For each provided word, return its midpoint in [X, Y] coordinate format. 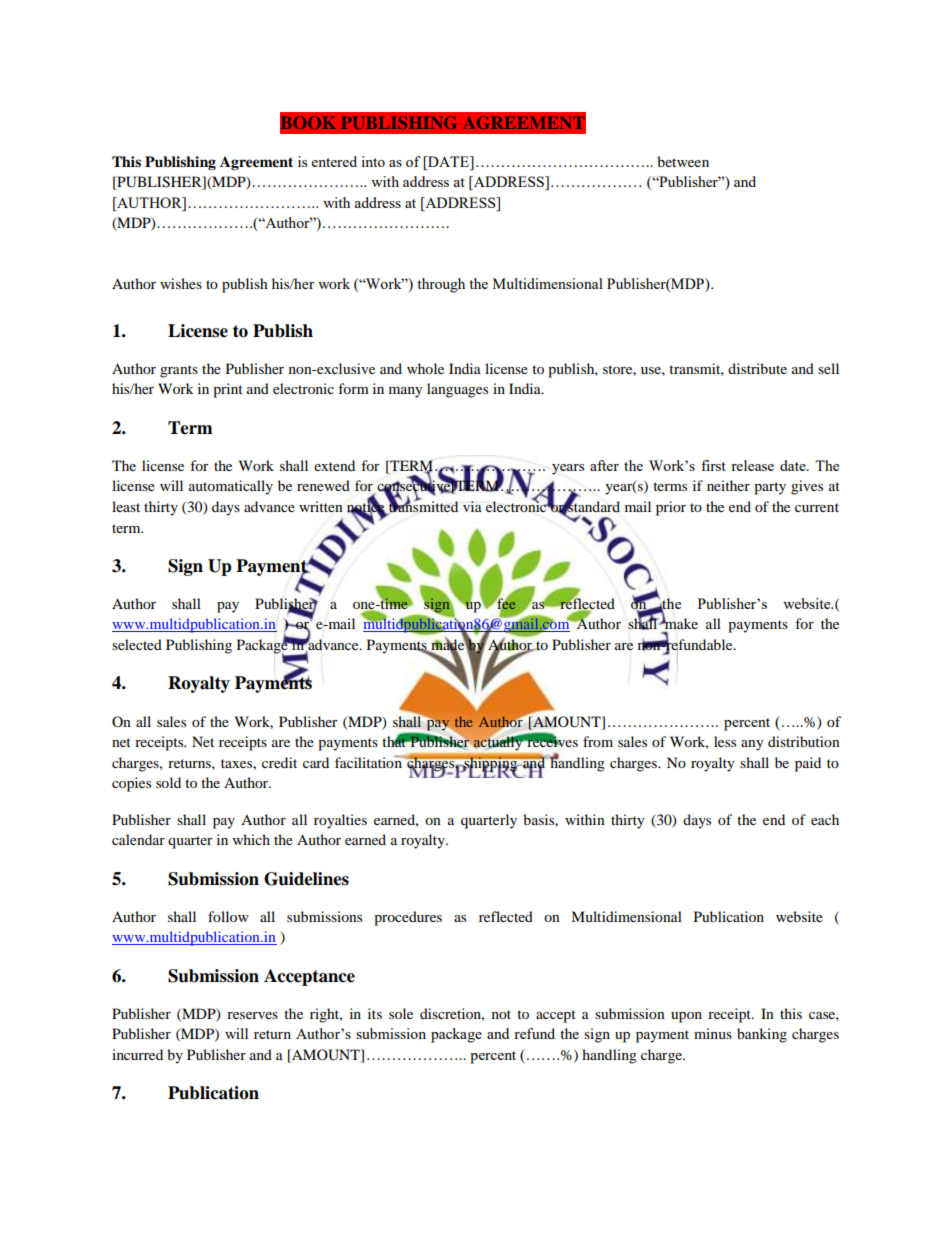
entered [334, 161]
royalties [340, 821]
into [373, 161]
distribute [757, 368]
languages [457, 390]
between [683, 161]
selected [137, 644]
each [825, 819]
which [251, 839]
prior [671, 508]
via [472, 506]
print [228, 390]
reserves [252, 1015]
